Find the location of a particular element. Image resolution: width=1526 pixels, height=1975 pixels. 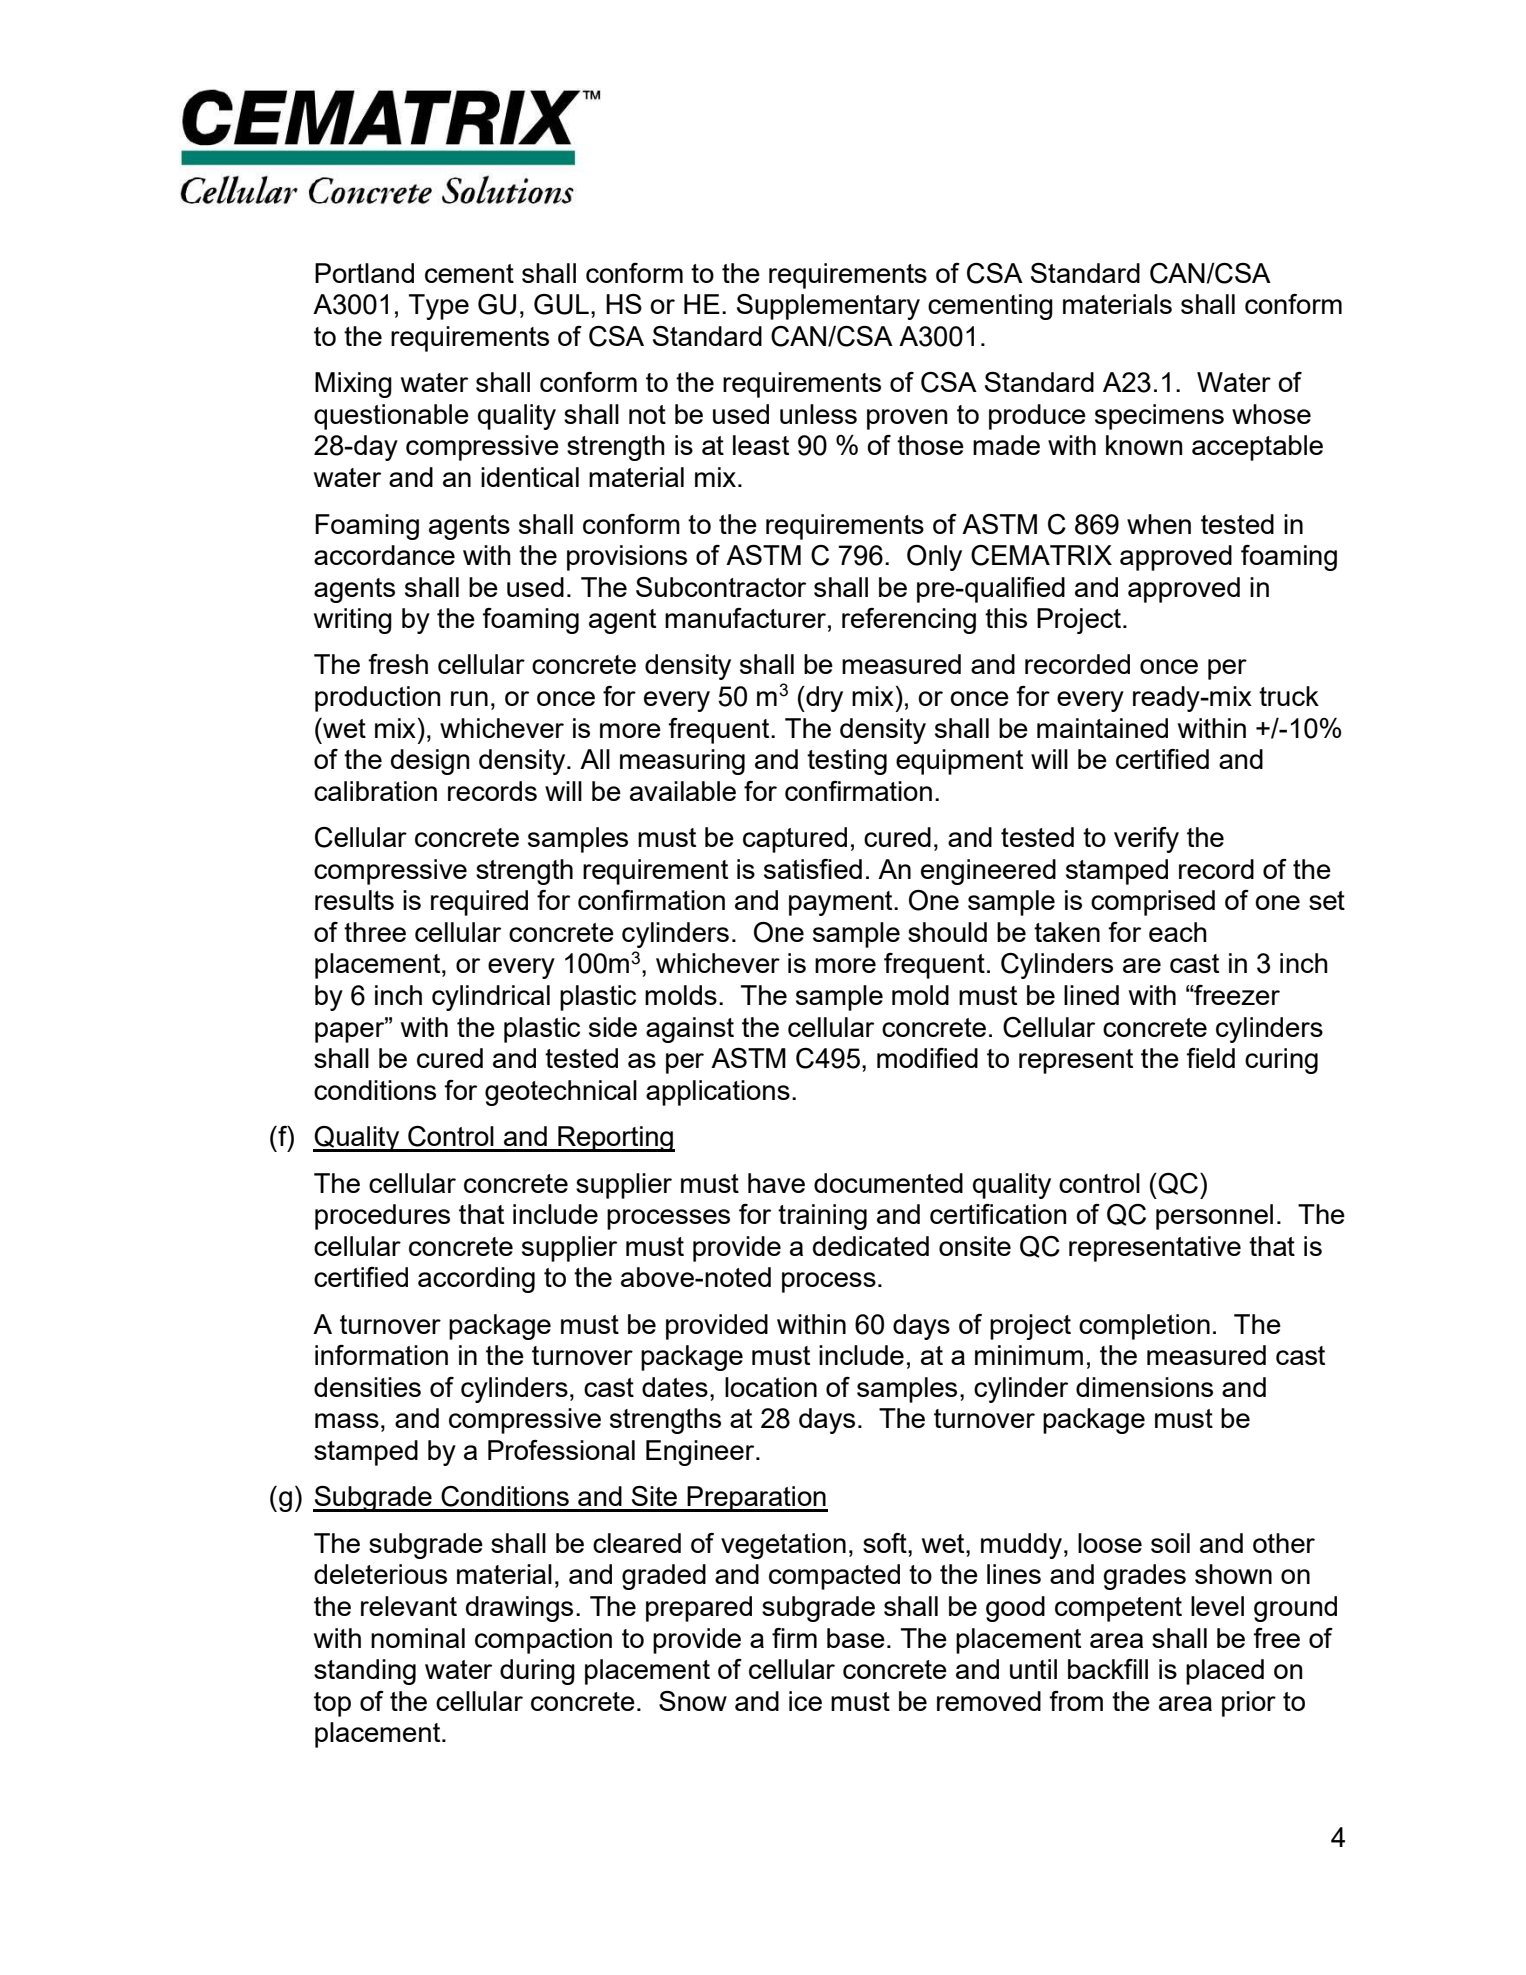

training is located at coordinates (822, 1217).
